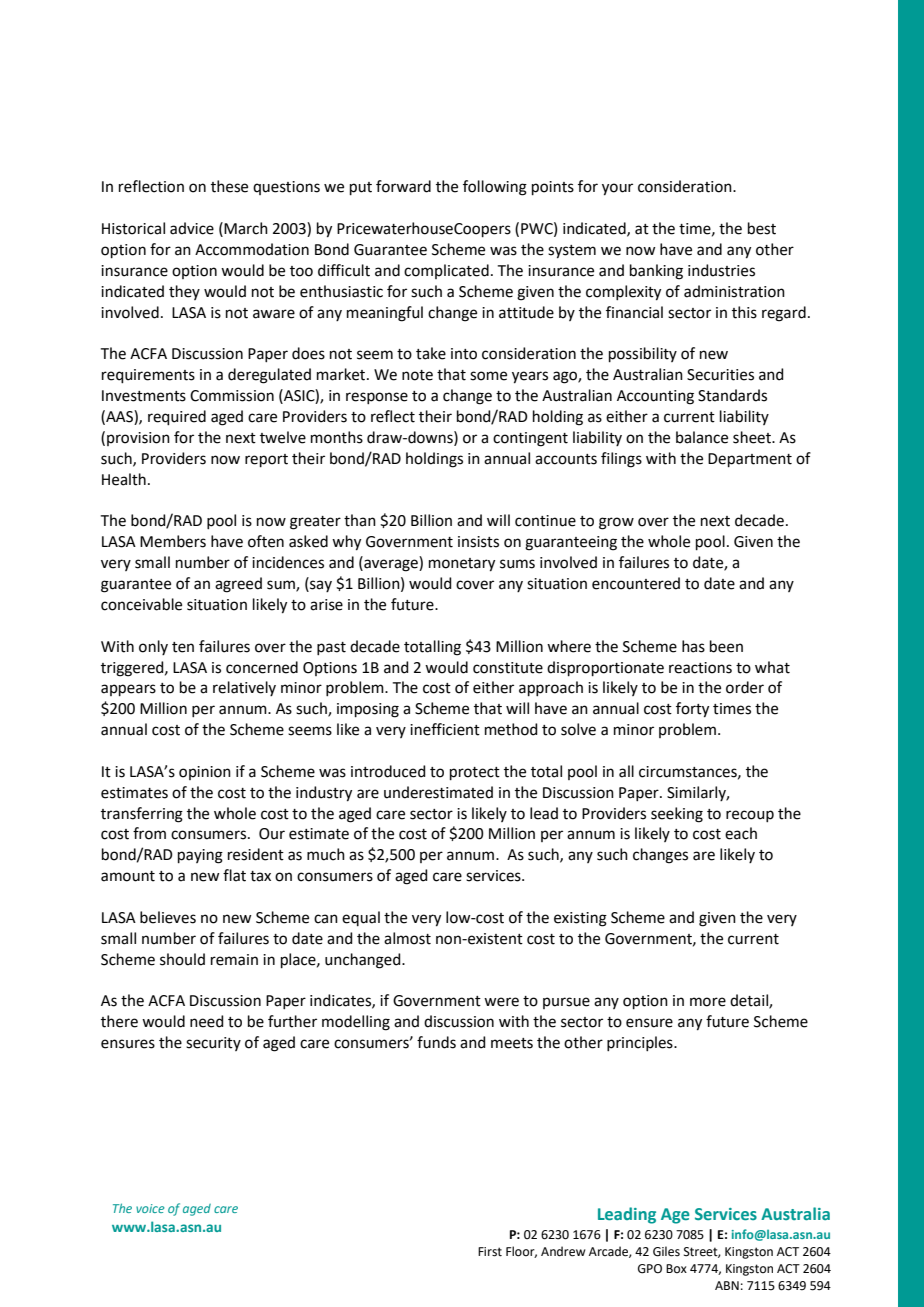 The width and height of the screenshot is (924, 1307). Describe the element at coordinates (407, 938) in the screenshot. I see `almost` at that location.
